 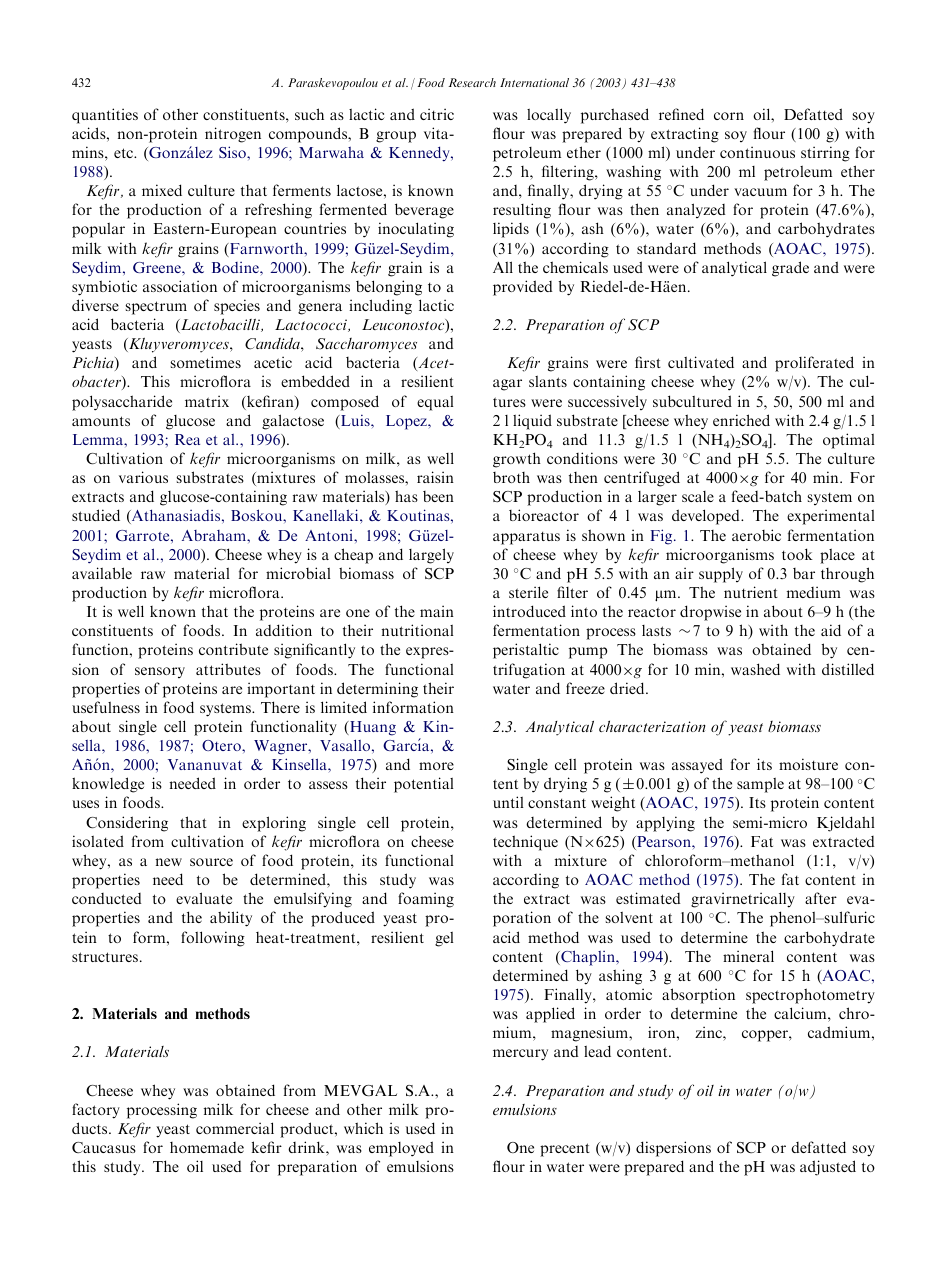 I want to click on homemade, so click(x=207, y=1147).
